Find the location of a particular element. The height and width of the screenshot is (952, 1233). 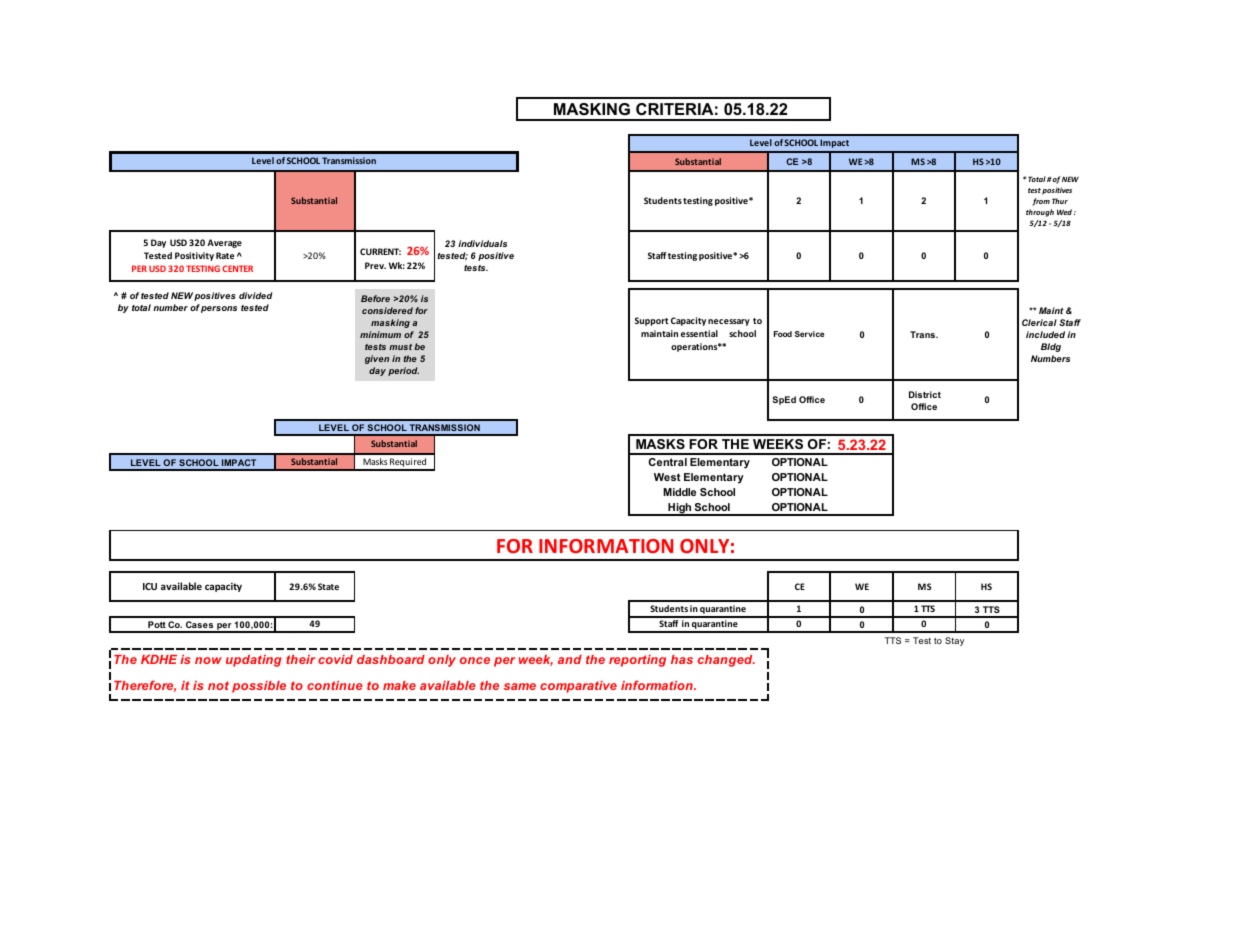

High is located at coordinates (679, 509).
